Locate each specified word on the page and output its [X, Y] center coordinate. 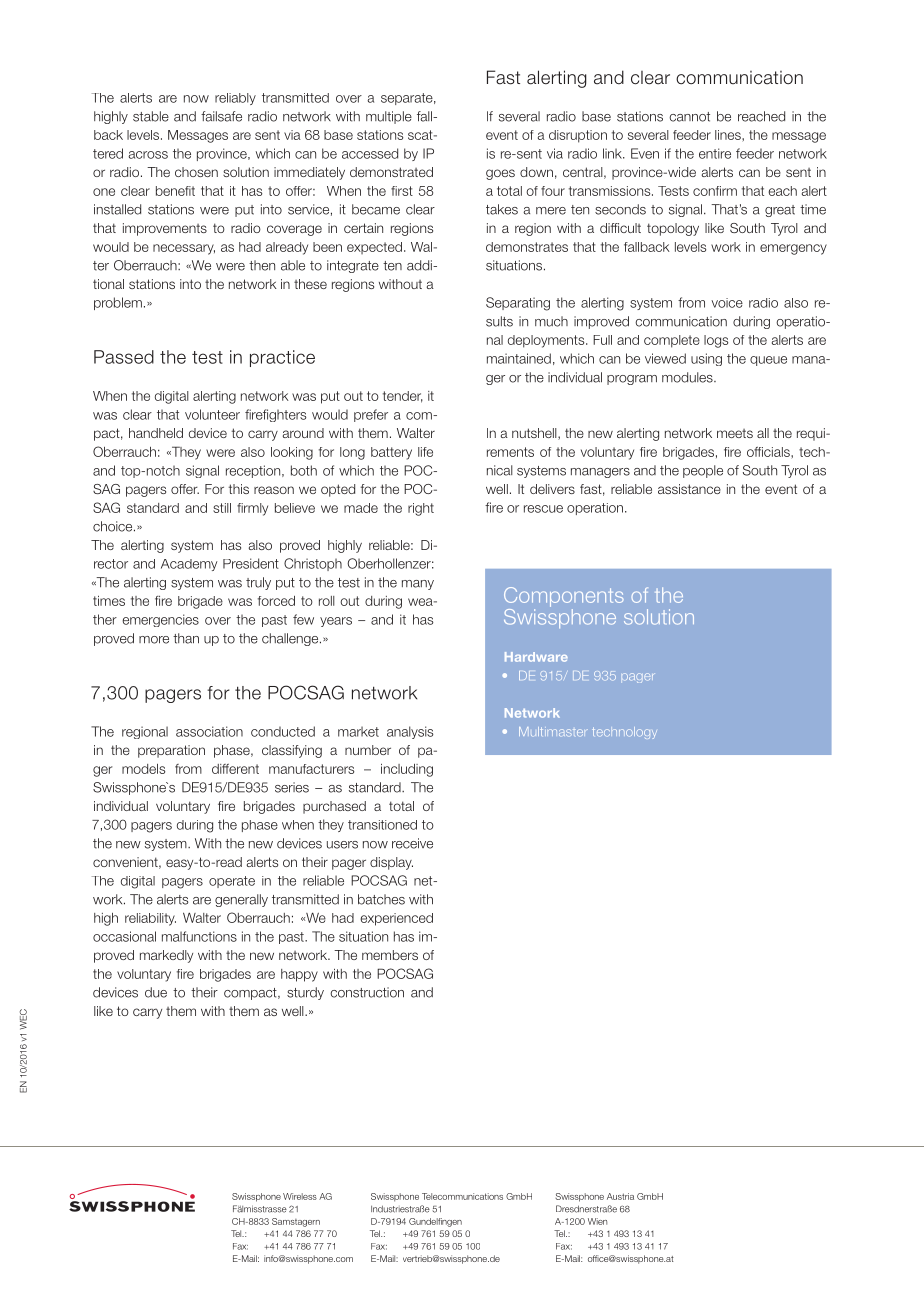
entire [715, 153]
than [186, 638]
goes [500, 174]
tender [403, 397]
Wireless [300, 1196]
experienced [396, 919]
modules [688, 377]
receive [412, 843]
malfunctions [199, 936]
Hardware [536, 657]
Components [564, 597]
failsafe [221, 116]
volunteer [212, 414]
